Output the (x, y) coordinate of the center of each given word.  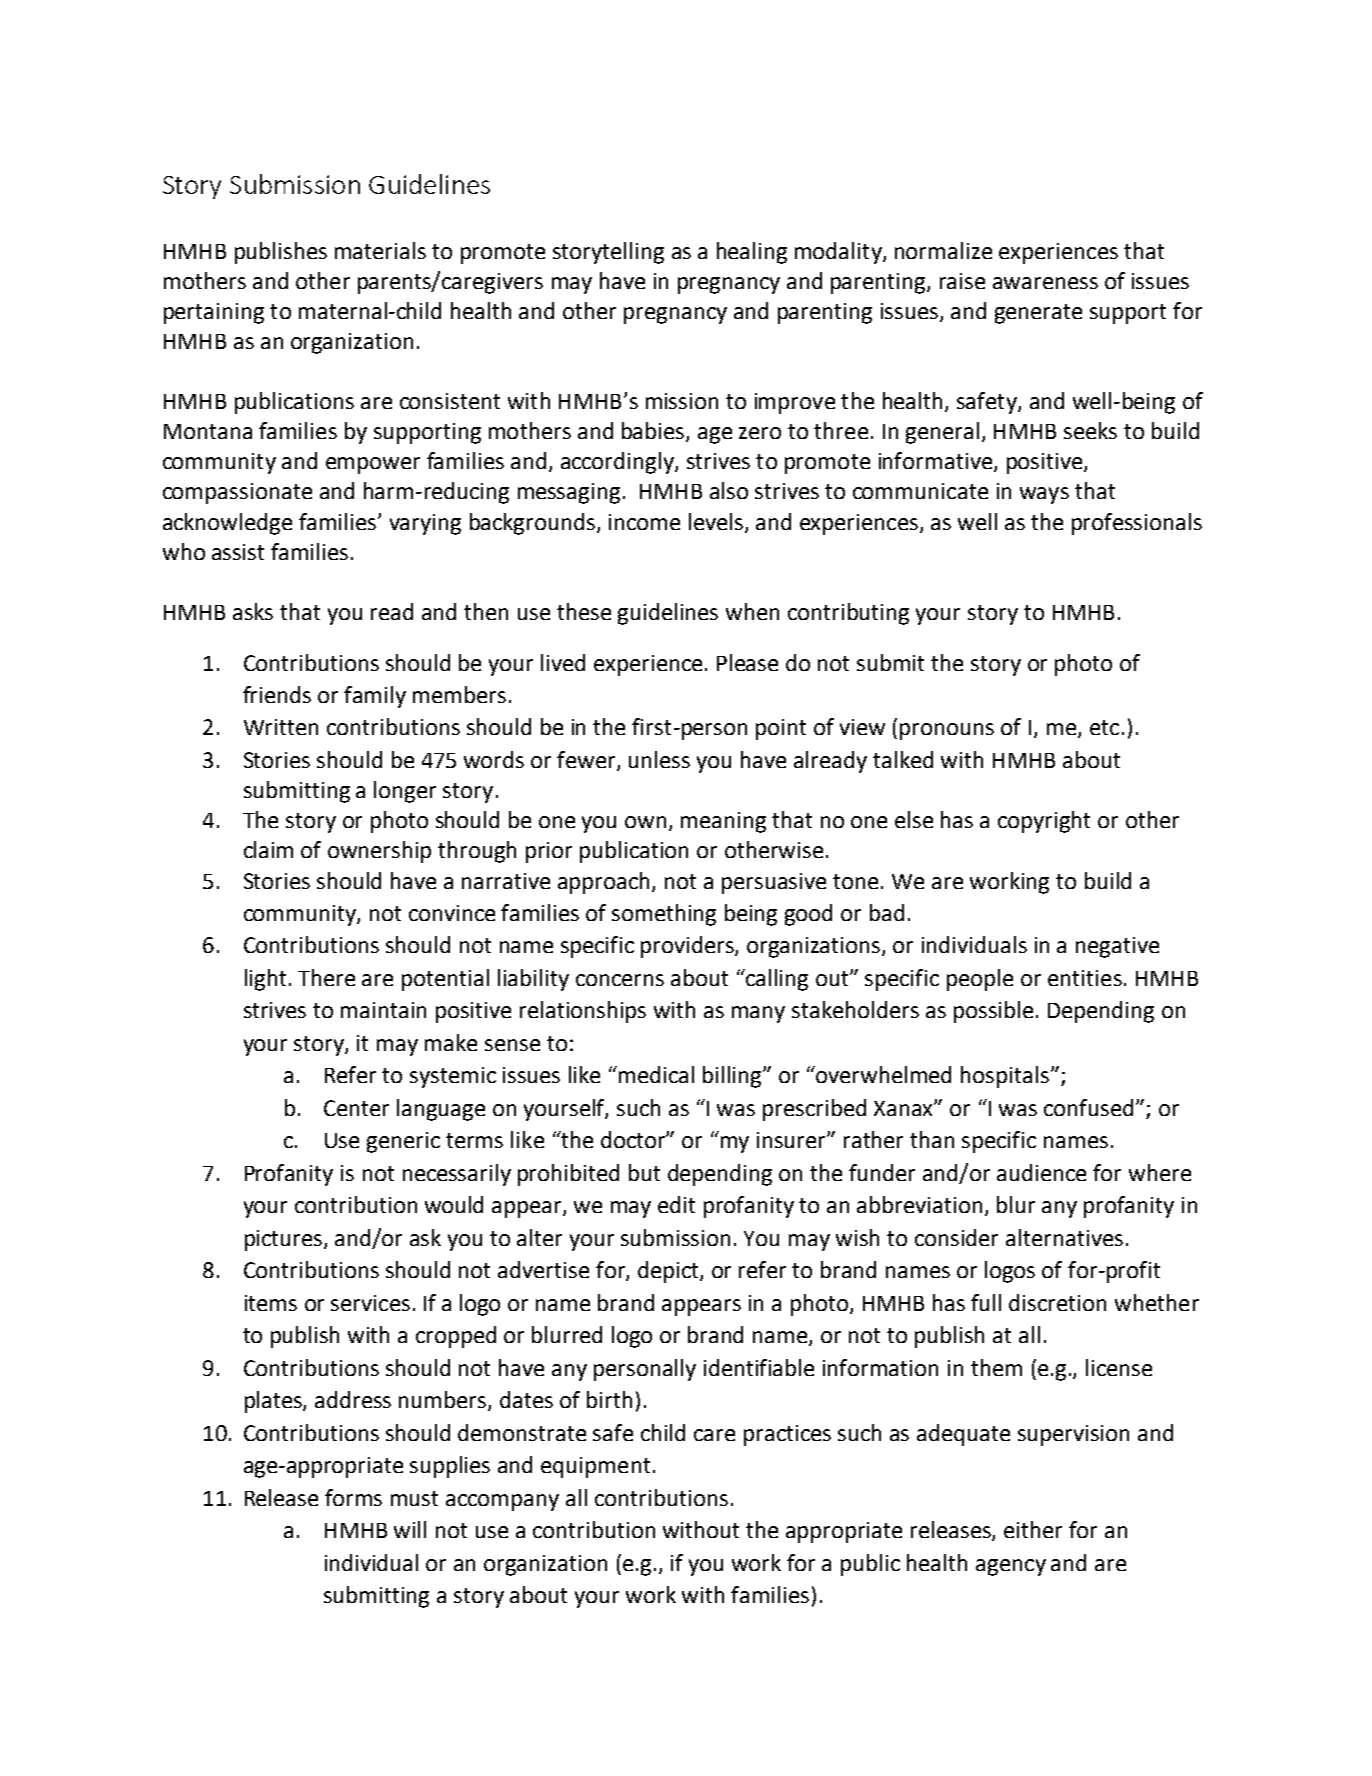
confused (1088, 1107)
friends (277, 694)
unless (659, 759)
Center (356, 1108)
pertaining (214, 313)
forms (353, 1497)
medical (656, 1074)
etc (1104, 727)
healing (752, 253)
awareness (1045, 283)
